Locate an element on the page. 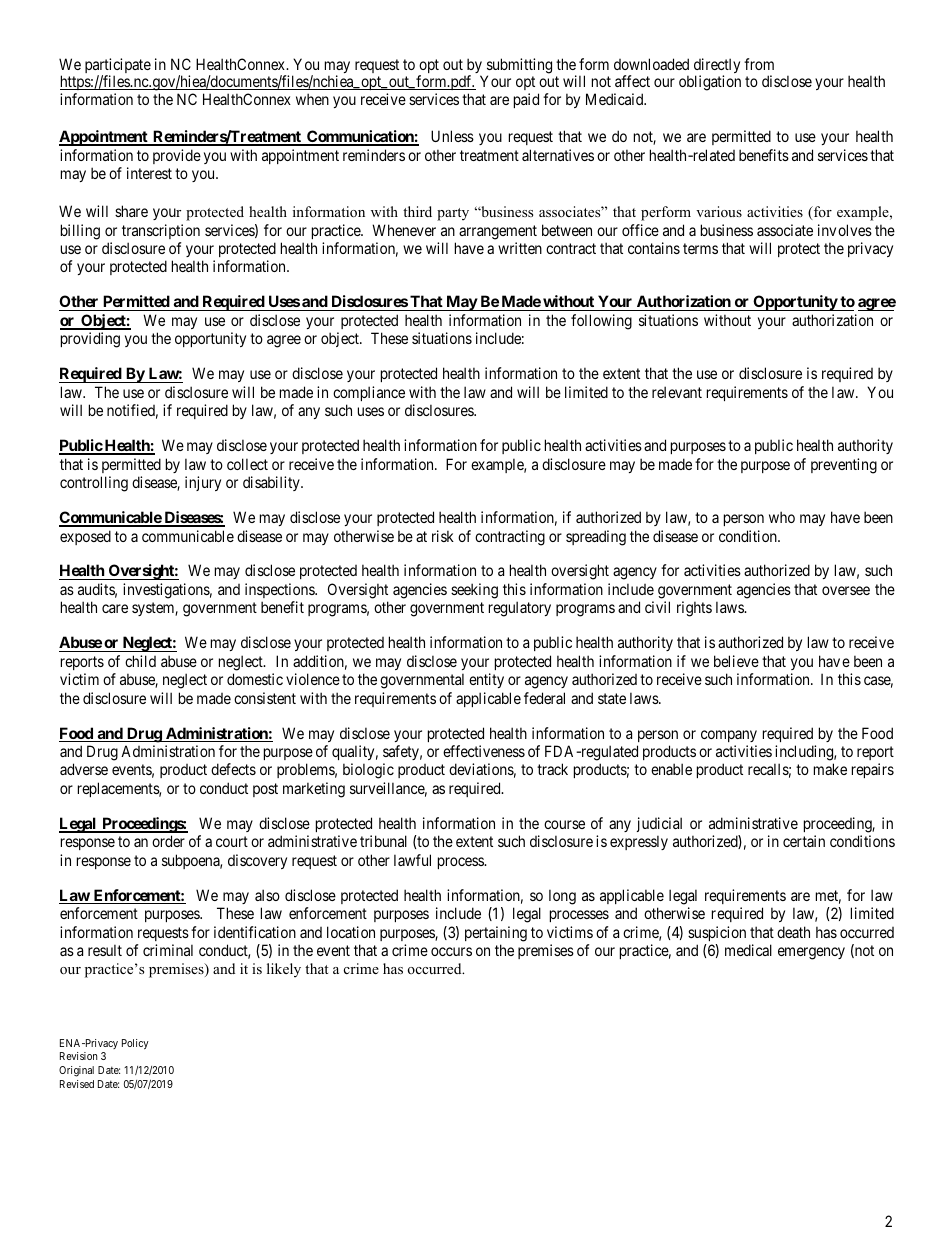  paid is located at coordinates (526, 100).
